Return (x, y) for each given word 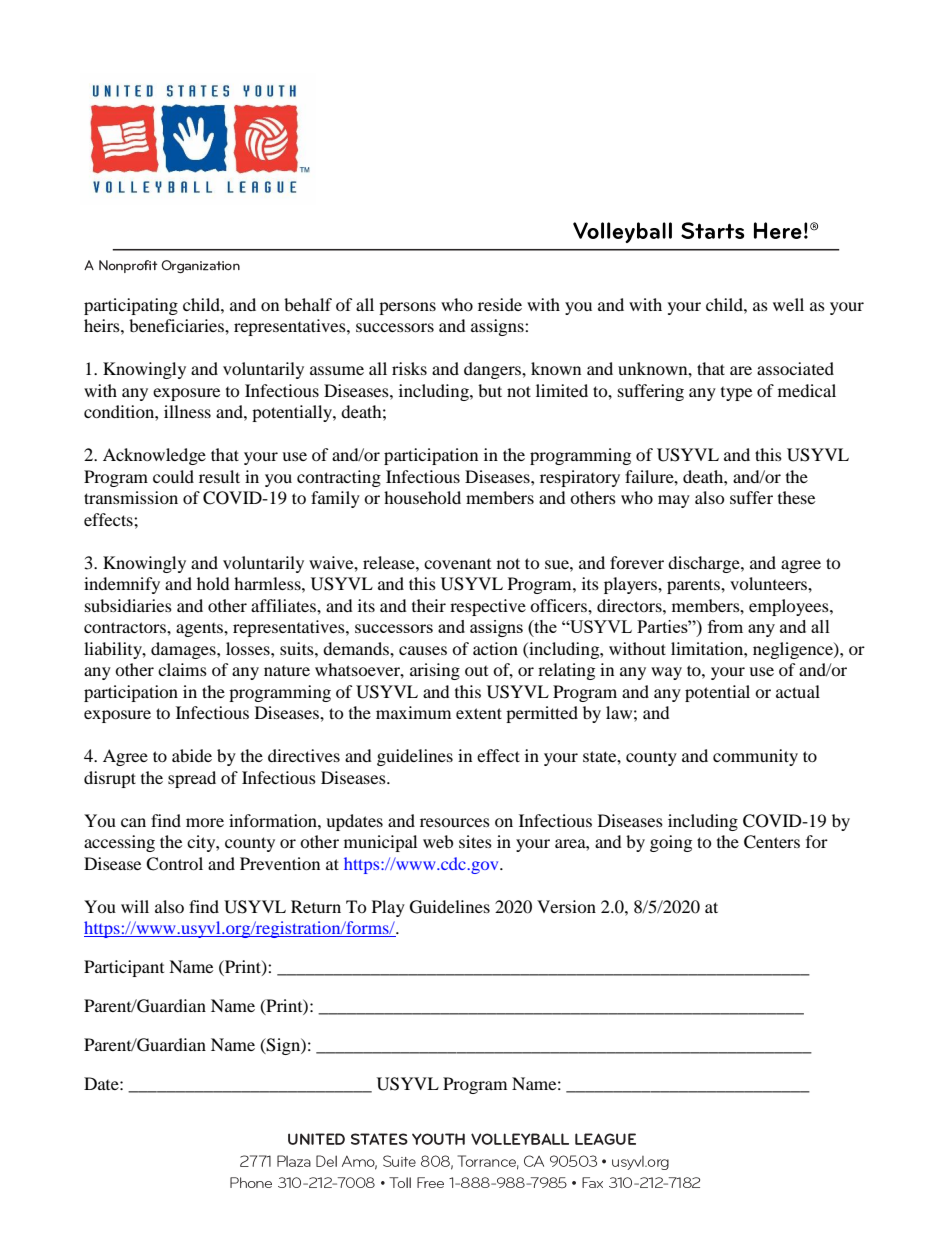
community (755, 757)
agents (200, 630)
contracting (339, 478)
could (173, 476)
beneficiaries (177, 325)
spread (192, 779)
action (495, 648)
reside (500, 304)
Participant (124, 968)
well (788, 304)
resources (455, 822)
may (674, 501)
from (725, 626)
